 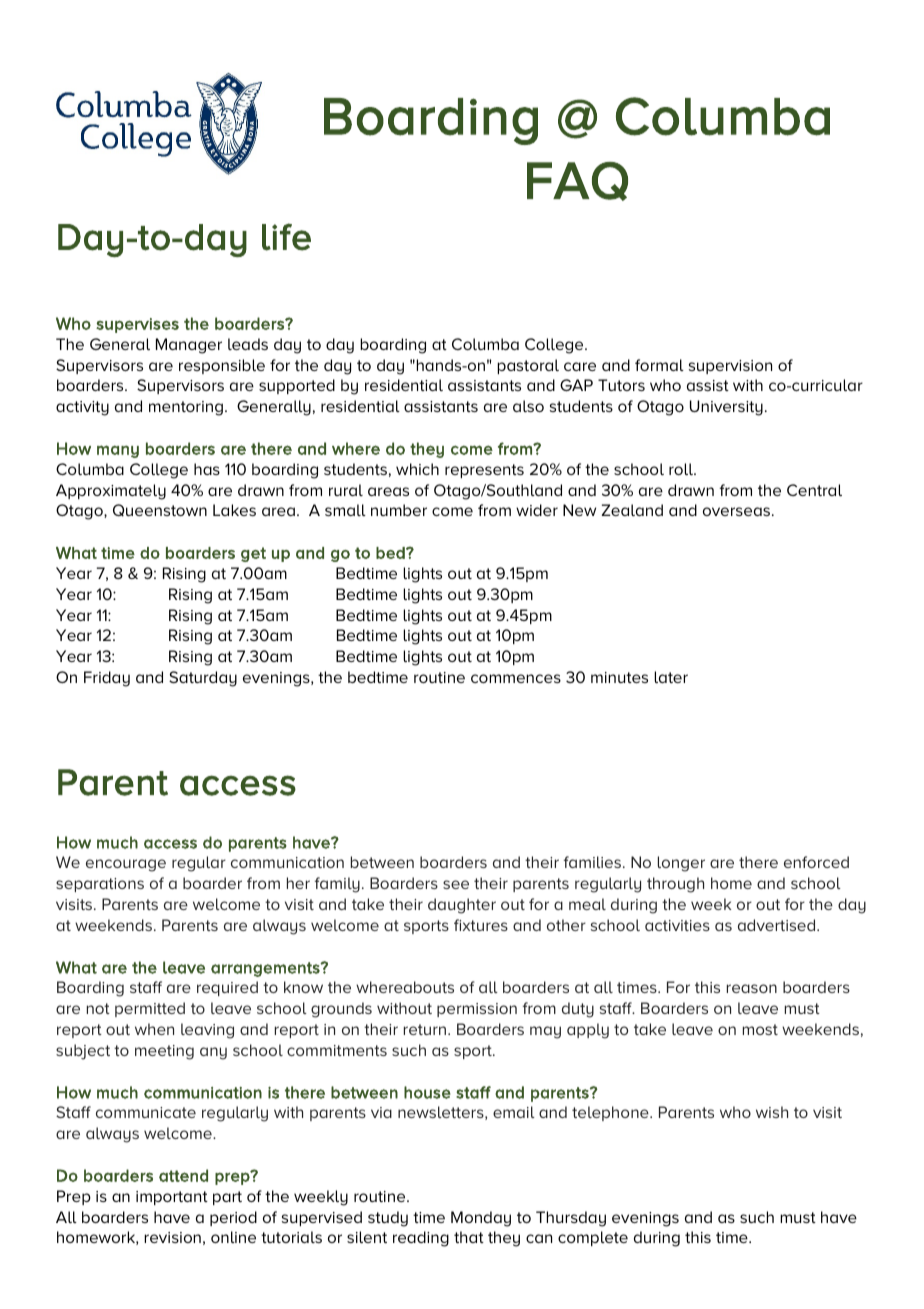 I want to click on Saturday, so click(x=203, y=679).
